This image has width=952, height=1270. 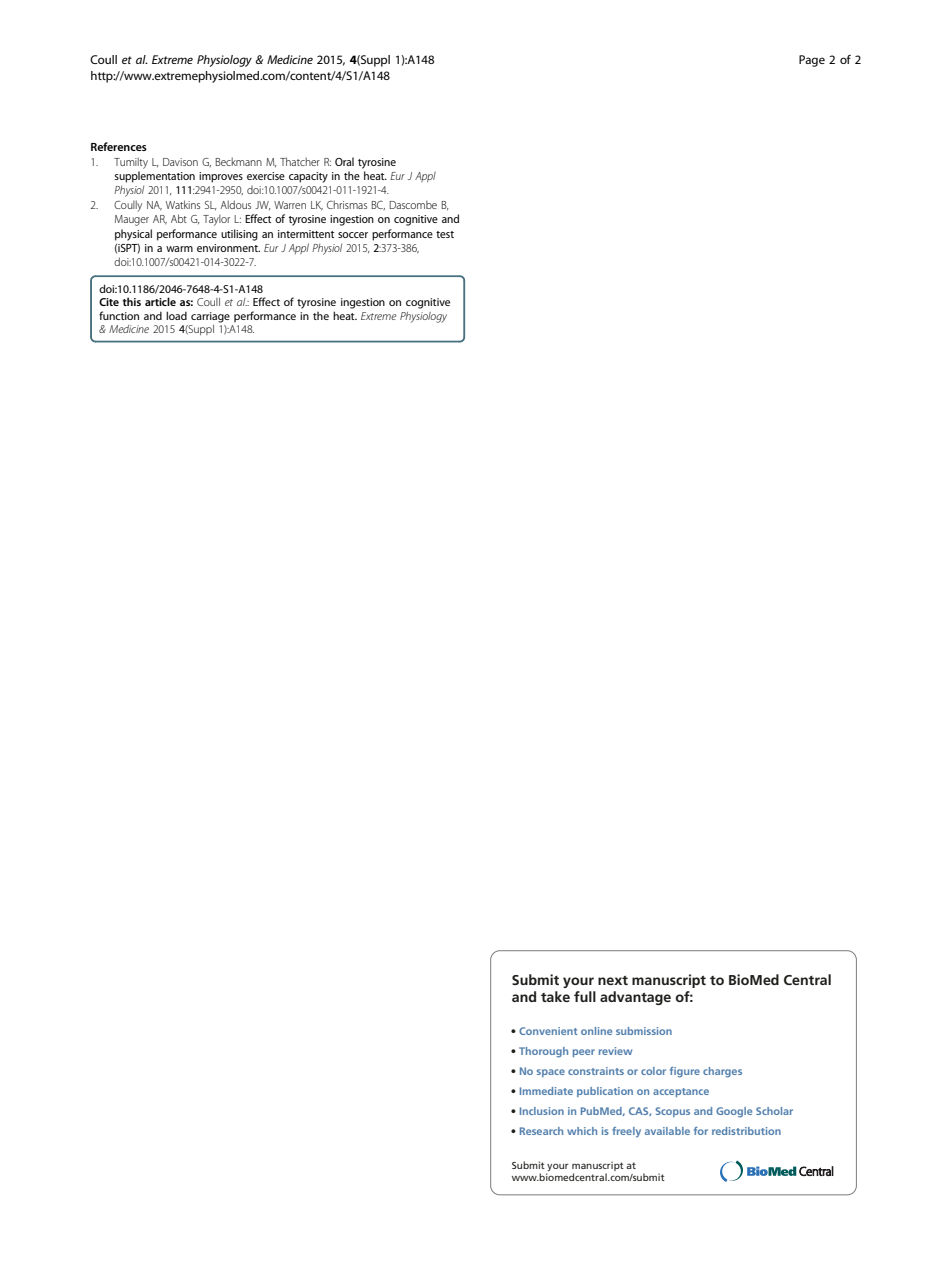 What do you see at coordinates (445, 234) in the image?
I see `test` at bounding box center [445, 234].
